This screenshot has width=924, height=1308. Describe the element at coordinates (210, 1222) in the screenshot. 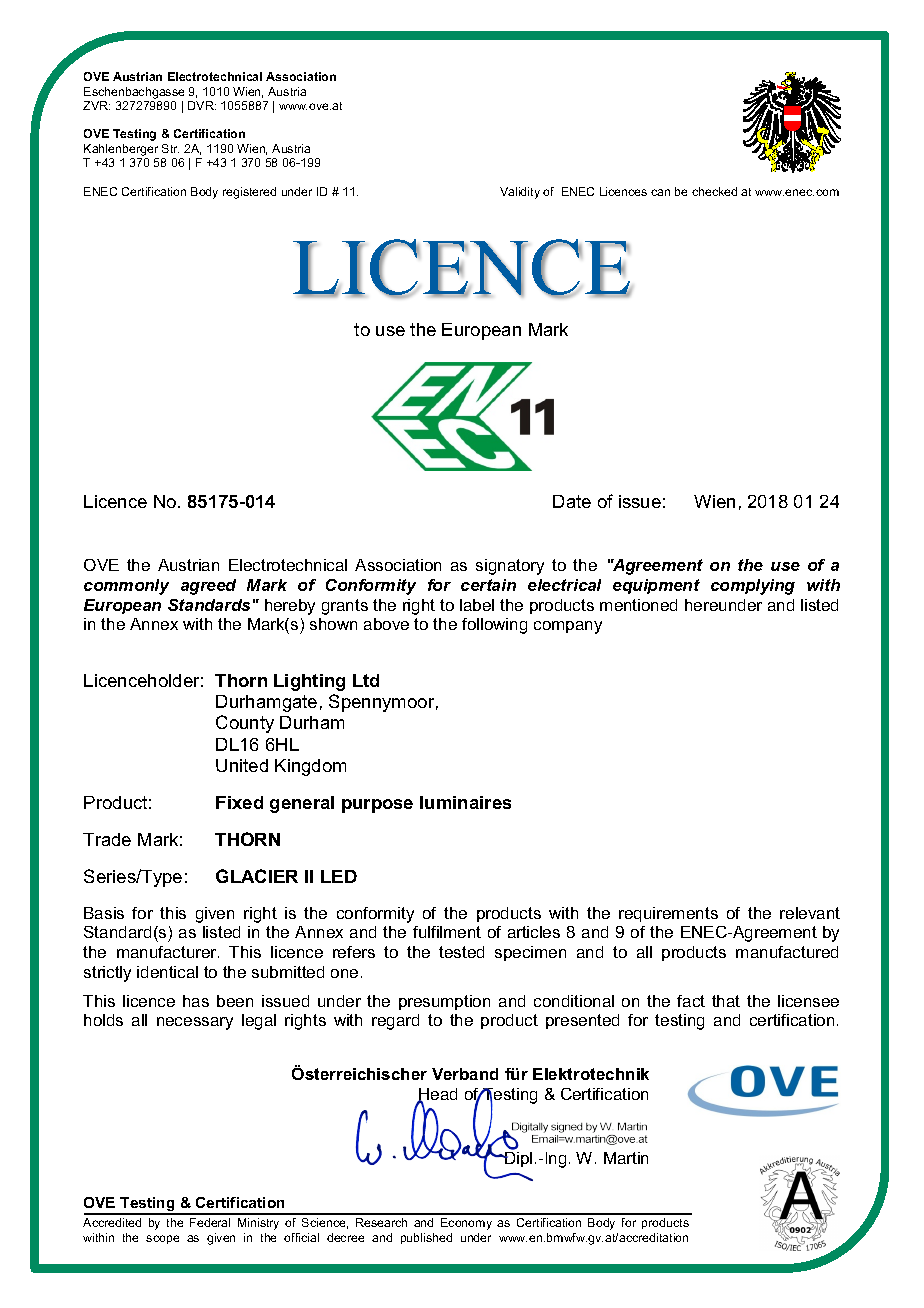

I see `Federal` at that location.
